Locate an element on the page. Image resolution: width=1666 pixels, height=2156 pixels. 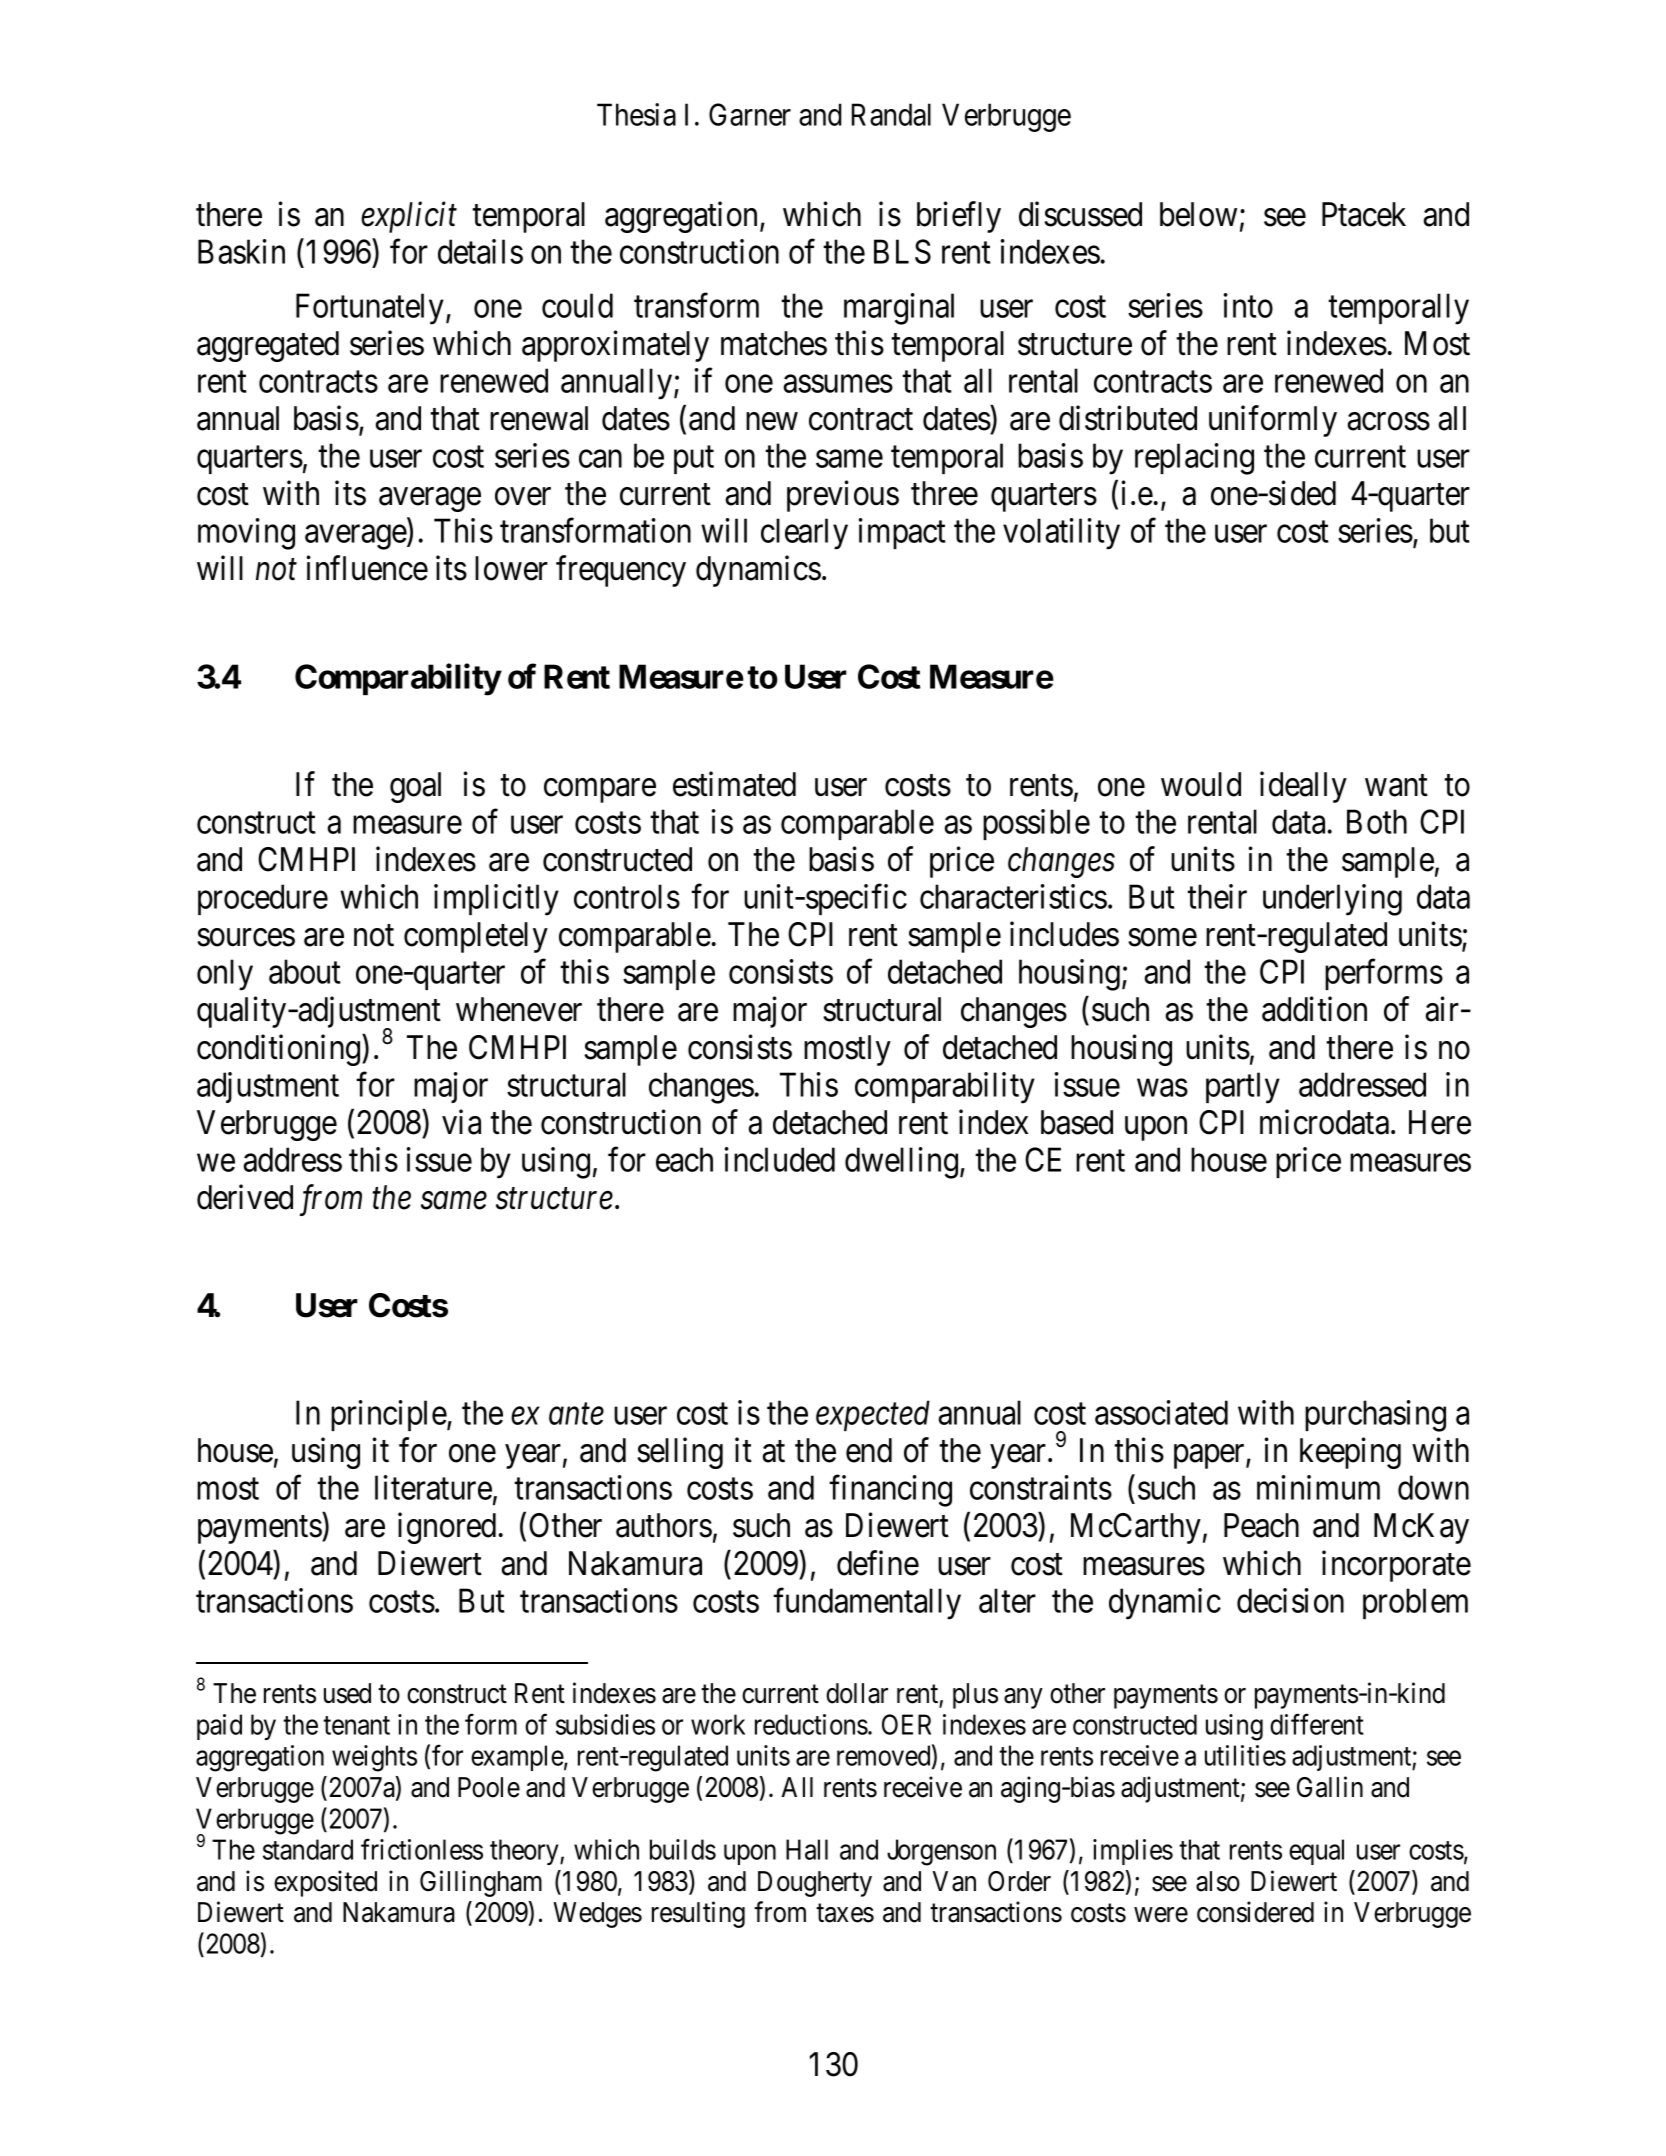
frictionless is located at coordinates (422, 1849).
